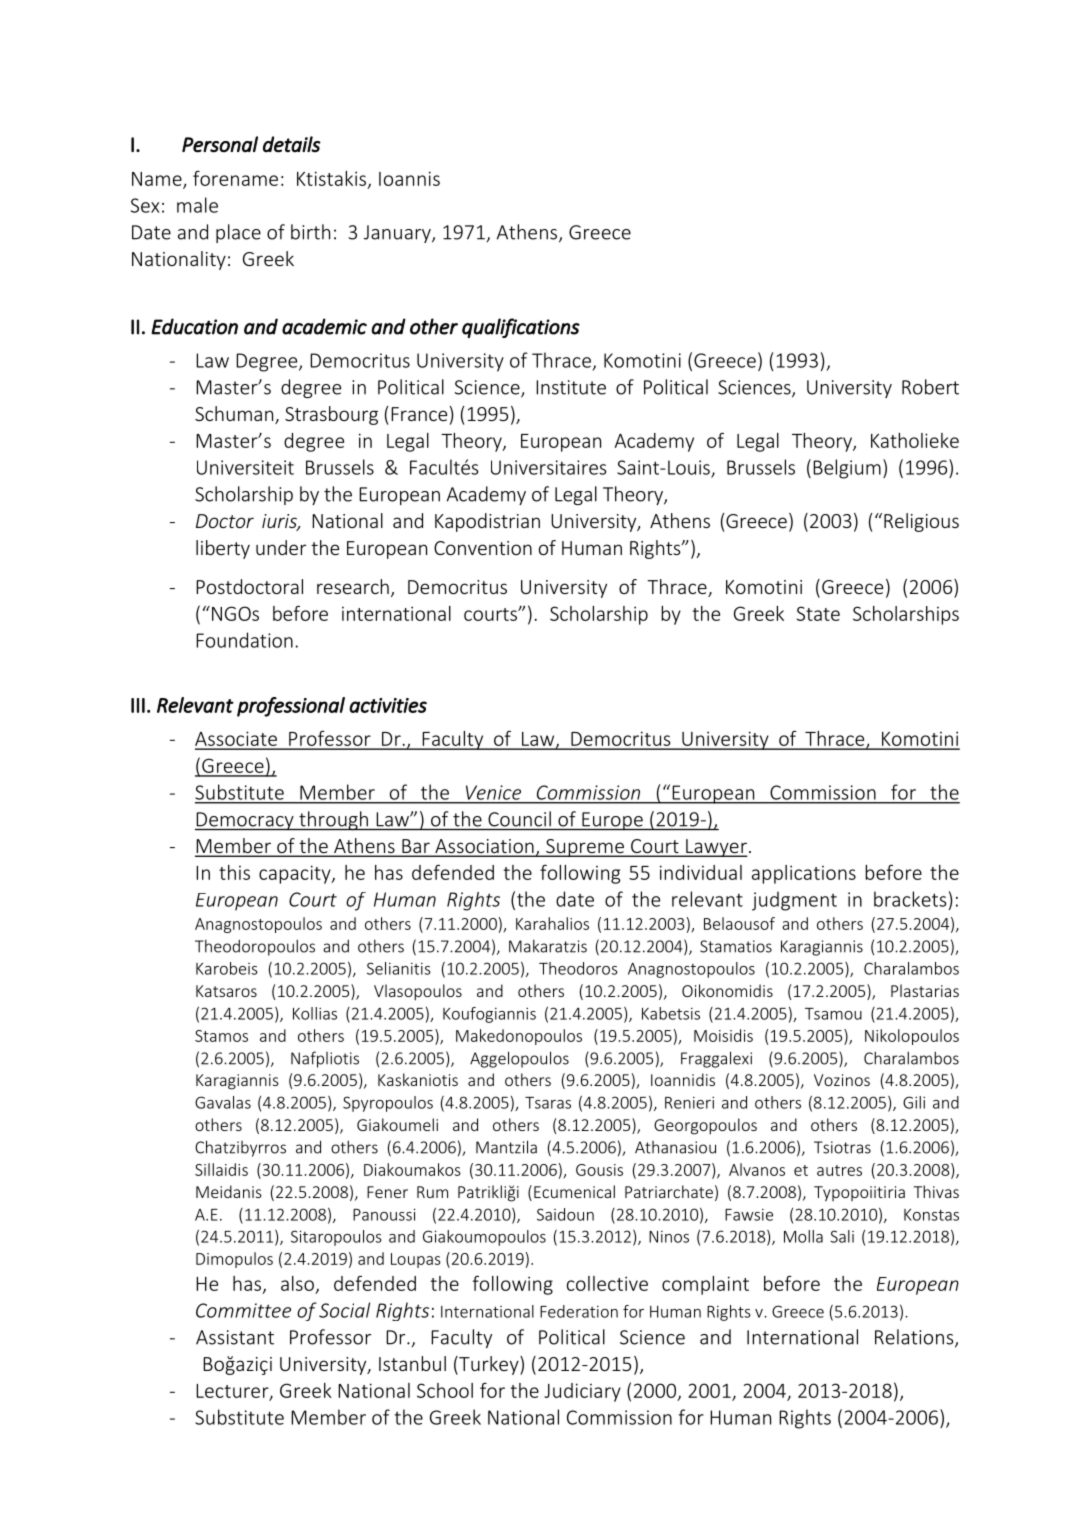  Describe the element at coordinates (519, 819) in the image. I see `Council` at that location.
